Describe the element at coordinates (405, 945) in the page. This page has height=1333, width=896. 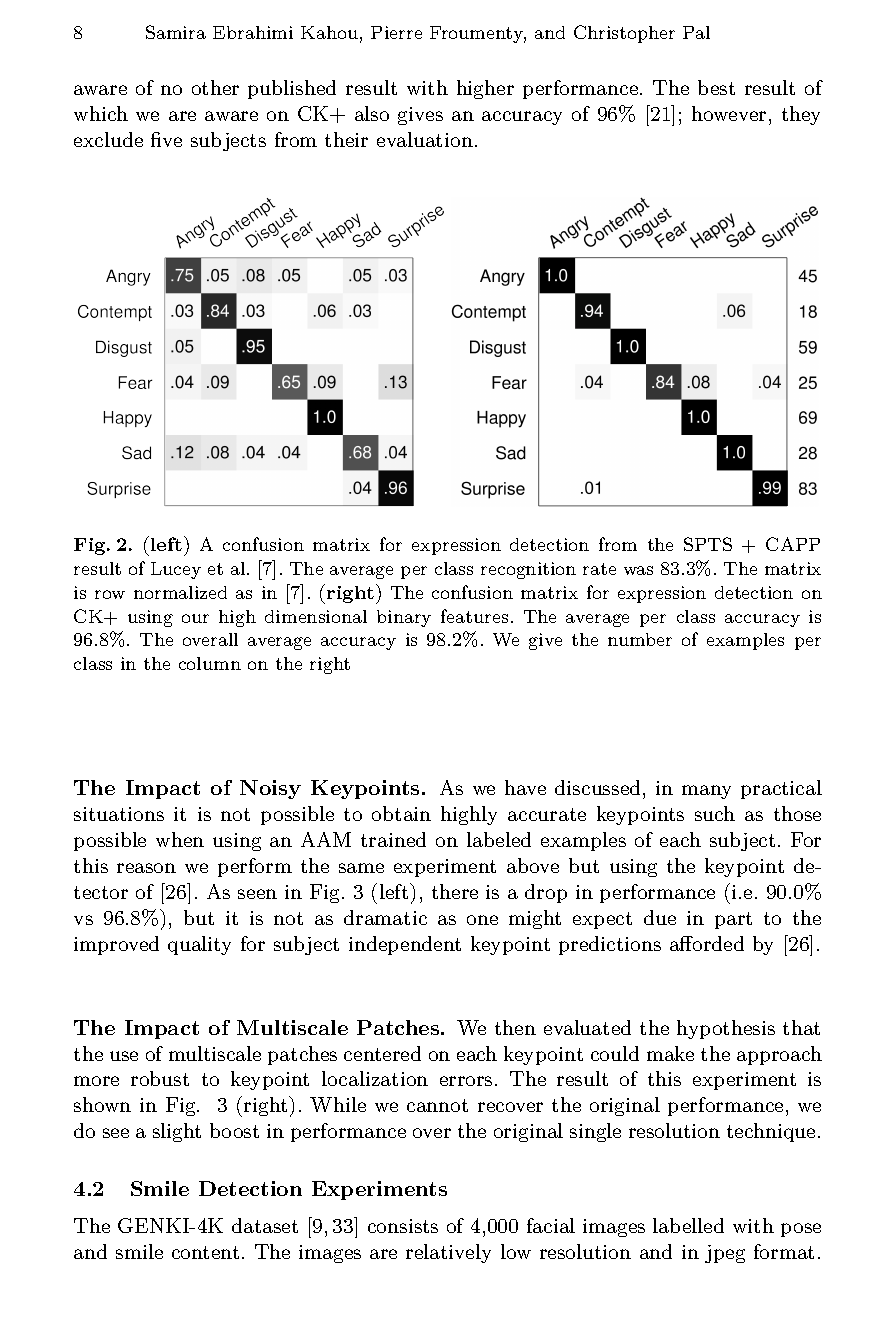
I see `independent` at that location.
